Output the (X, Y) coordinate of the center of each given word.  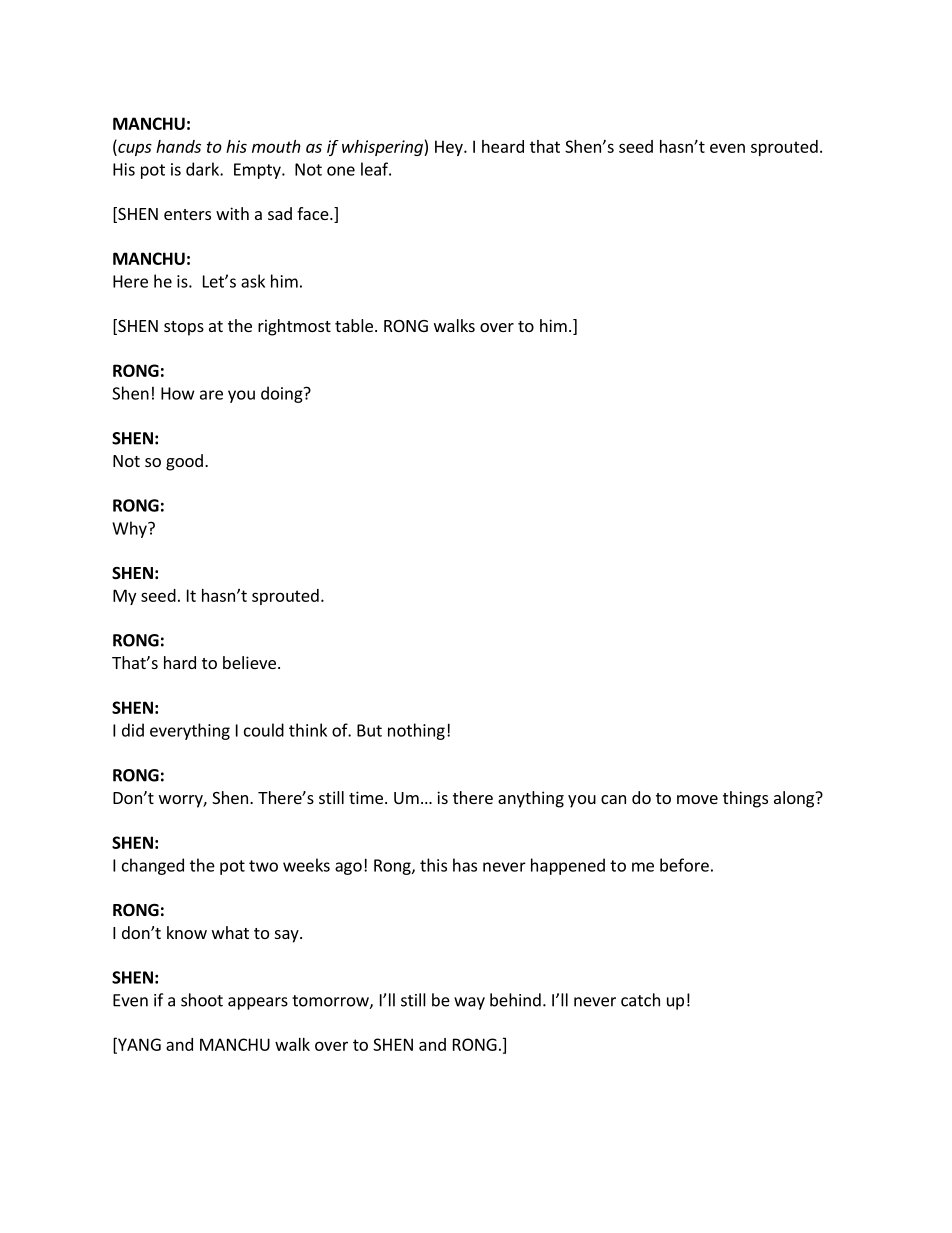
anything (531, 799)
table (354, 325)
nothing (416, 731)
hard (180, 662)
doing (283, 394)
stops (184, 328)
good (184, 462)
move (697, 799)
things (745, 799)
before (684, 865)
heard (503, 146)
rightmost (294, 327)
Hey (450, 148)
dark (203, 169)
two (263, 866)
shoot (202, 1000)
